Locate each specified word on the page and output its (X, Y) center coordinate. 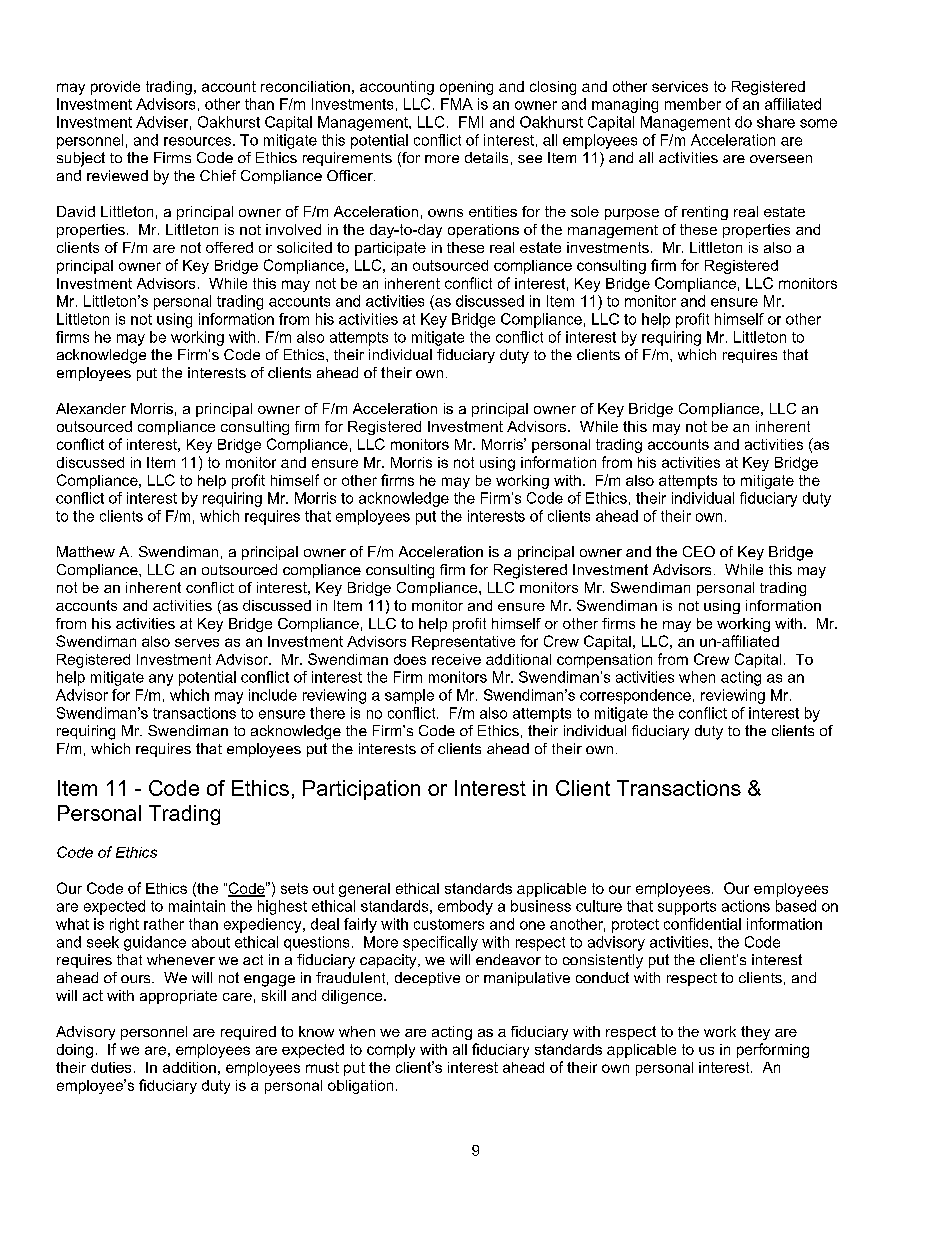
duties (111, 1067)
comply (391, 1051)
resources (197, 141)
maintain (197, 906)
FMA (457, 104)
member (693, 104)
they (755, 1033)
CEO (699, 551)
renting (705, 213)
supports (687, 908)
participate (390, 249)
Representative (463, 643)
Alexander (91, 408)
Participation (361, 790)
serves (197, 642)
